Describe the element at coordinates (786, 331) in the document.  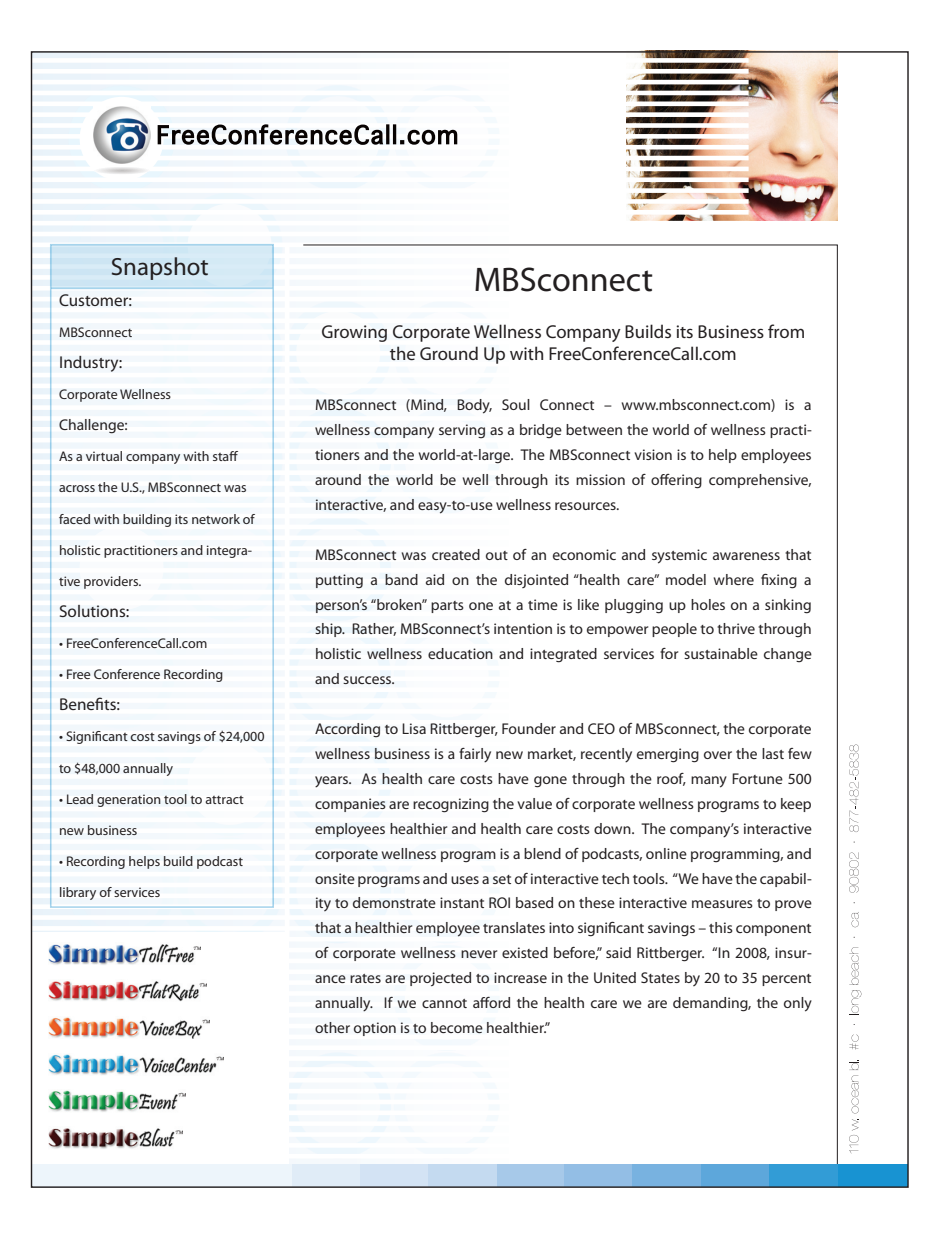
I see `from` at that location.
